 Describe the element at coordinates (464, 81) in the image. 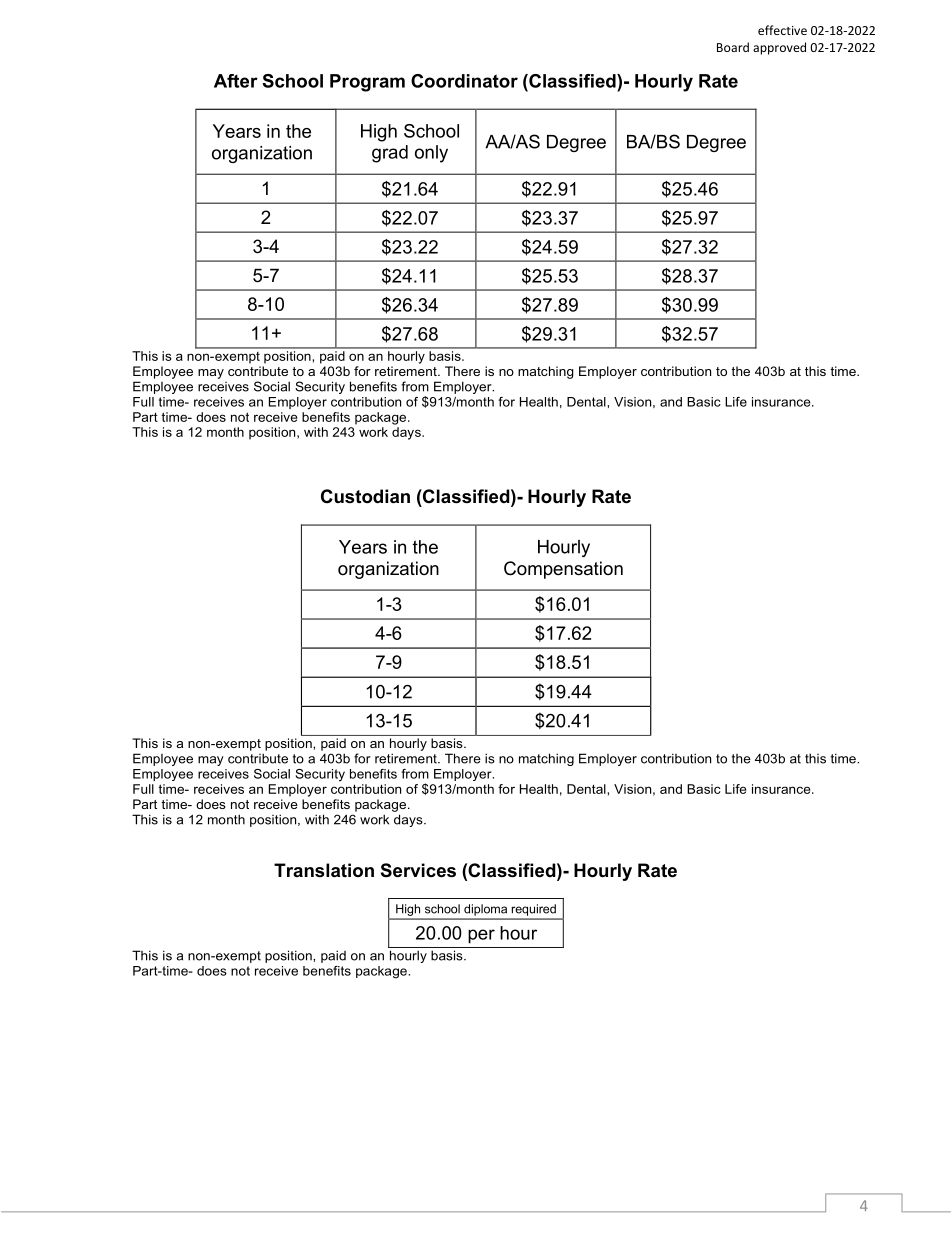

I see `Coordinator` at that location.
